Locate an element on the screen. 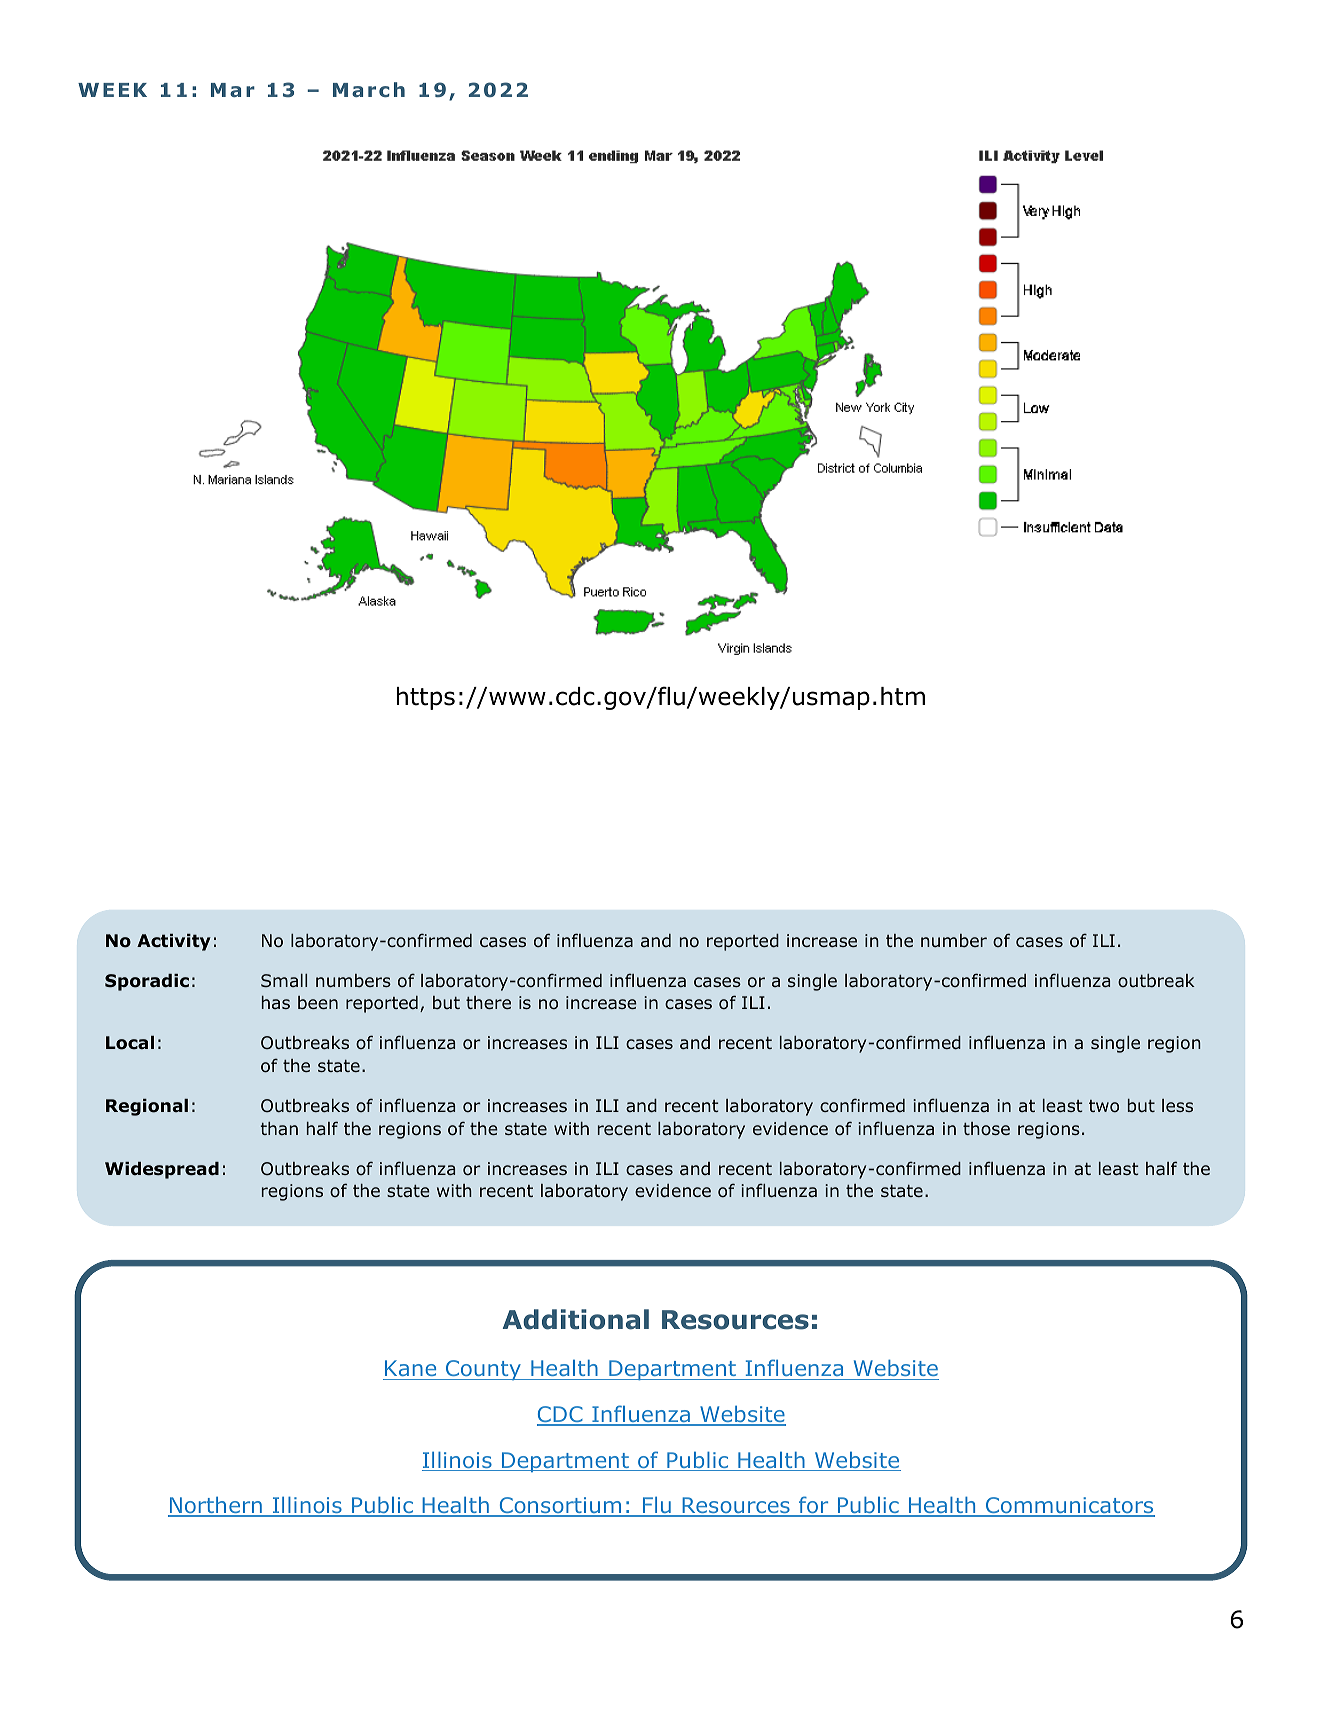 Image resolution: width=1322 pixels, height=1711 pixels. there is located at coordinates (488, 1002).
